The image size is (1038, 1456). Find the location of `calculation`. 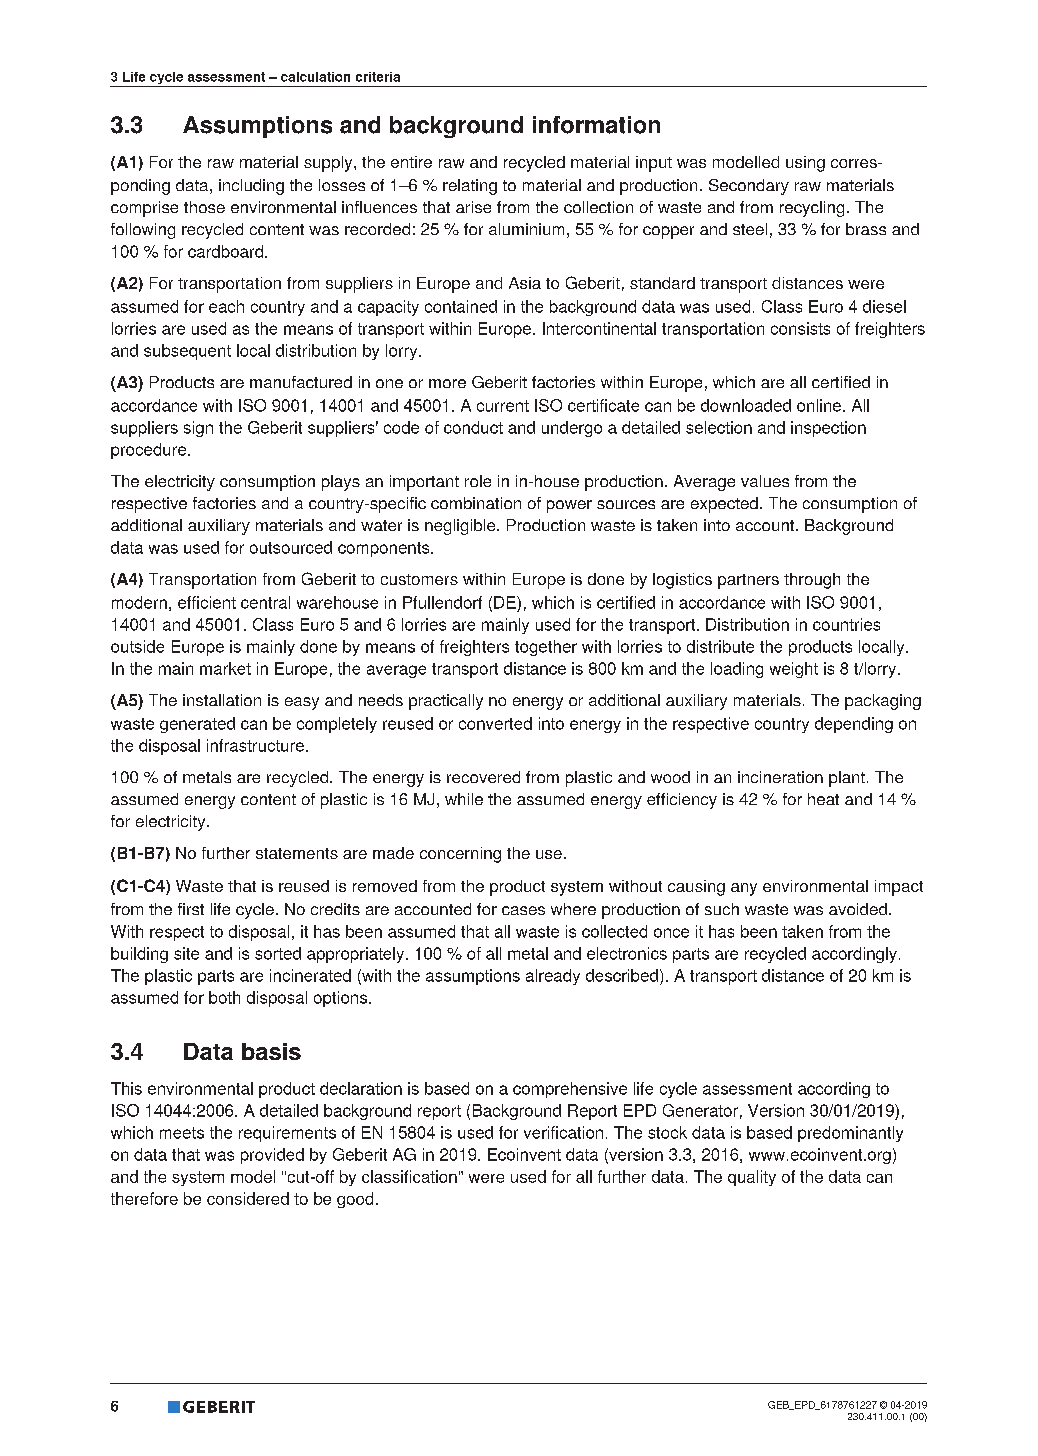

calculation is located at coordinates (315, 77).
